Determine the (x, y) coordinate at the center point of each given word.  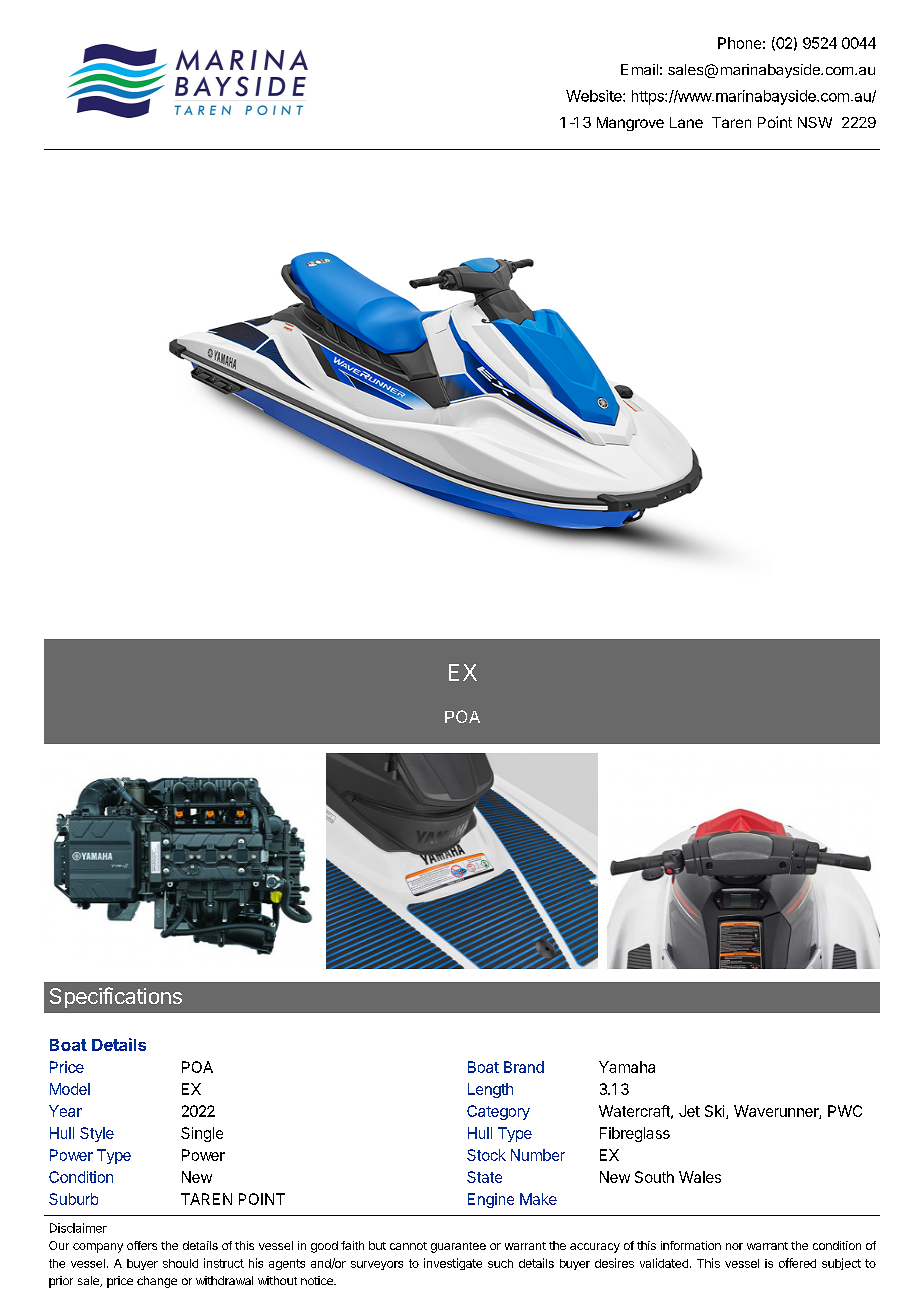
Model (70, 1089)
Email (639, 69)
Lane (686, 122)
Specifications (116, 997)
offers (142, 1245)
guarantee (458, 1247)
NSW (815, 122)
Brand (524, 1067)
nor (734, 1246)
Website (595, 96)
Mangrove (630, 124)
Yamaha (627, 1067)
